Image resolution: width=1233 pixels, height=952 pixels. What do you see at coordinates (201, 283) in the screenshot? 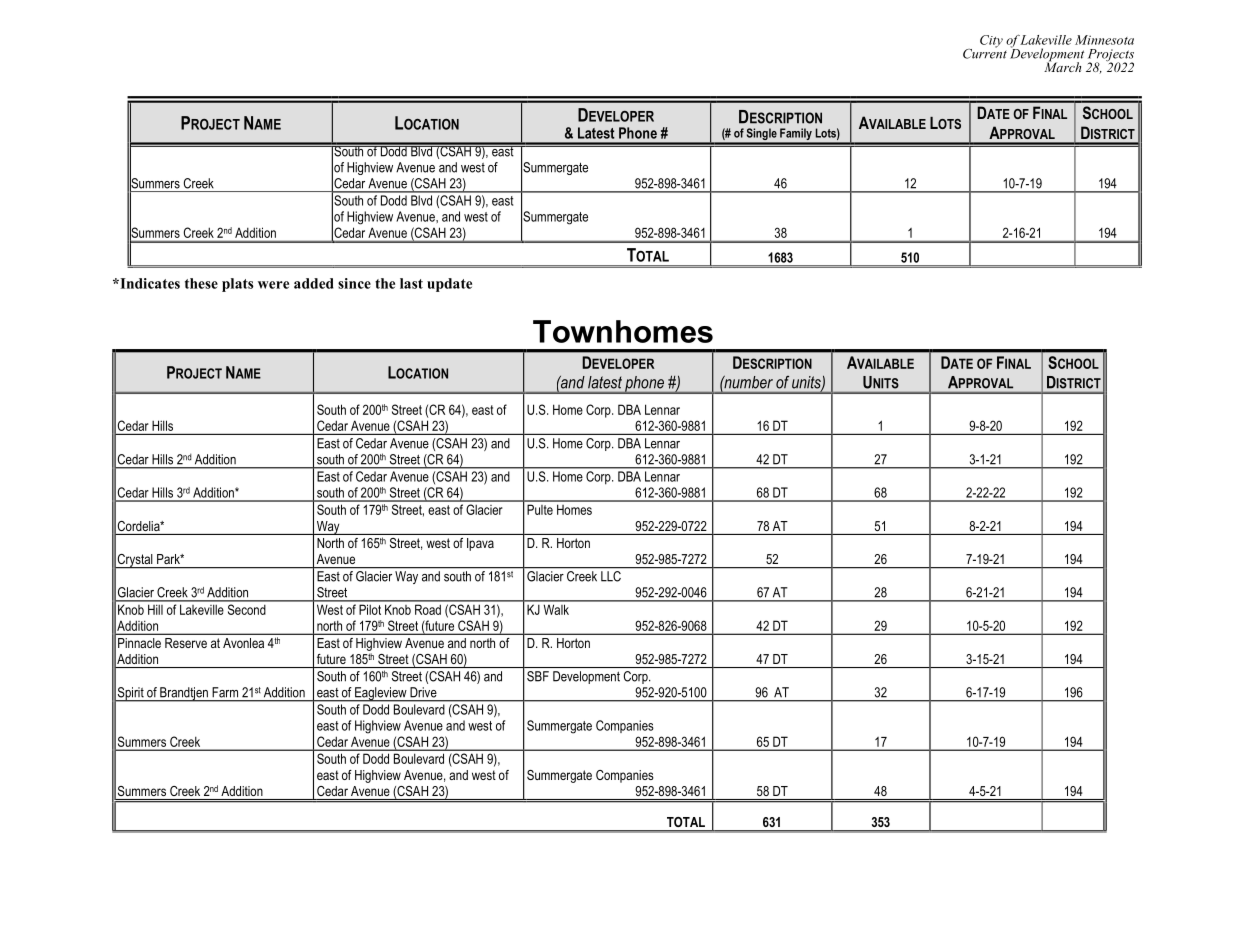
I see `these` at bounding box center [201, 283].
